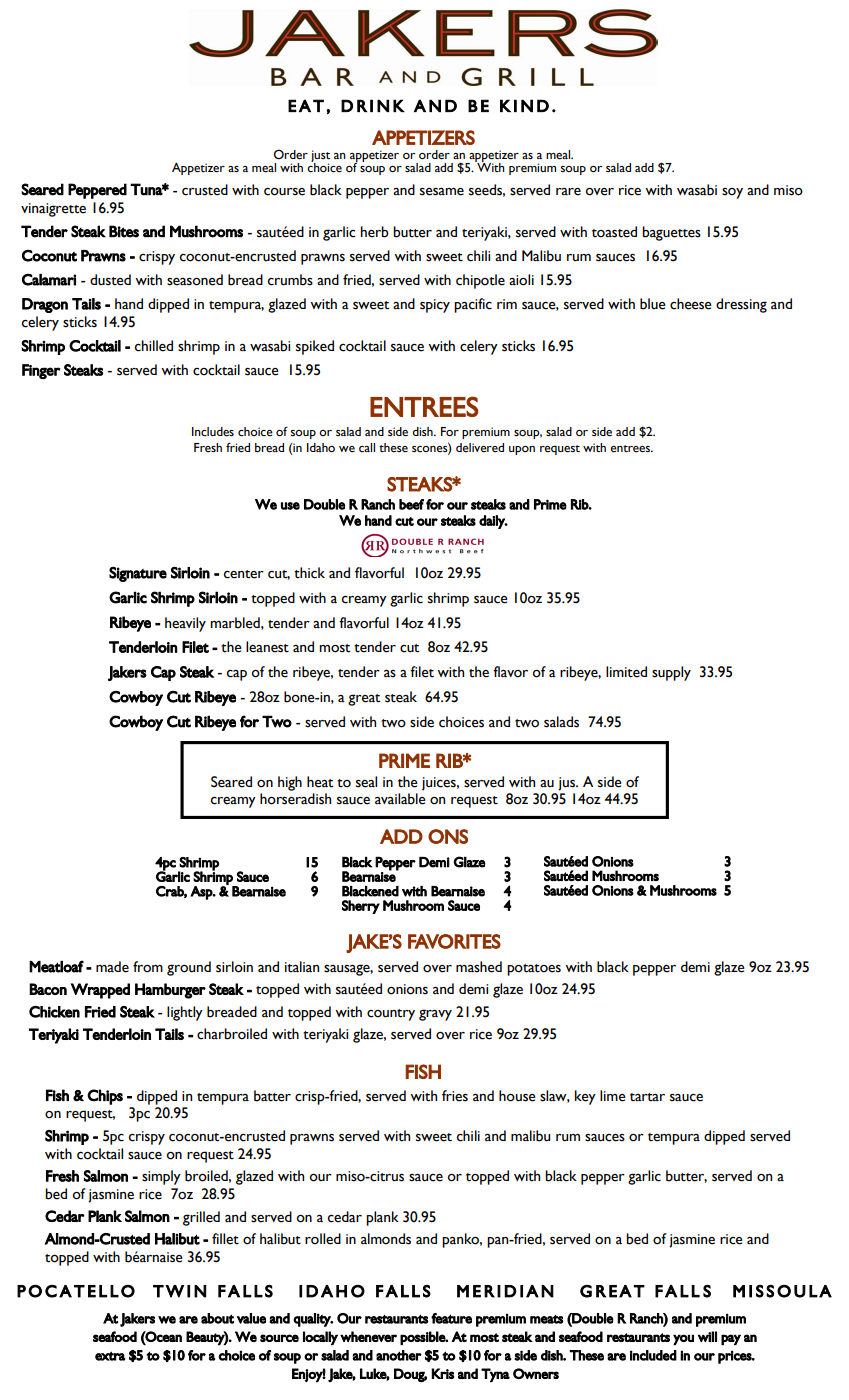  I want to click on another, so click(399, 1355).
